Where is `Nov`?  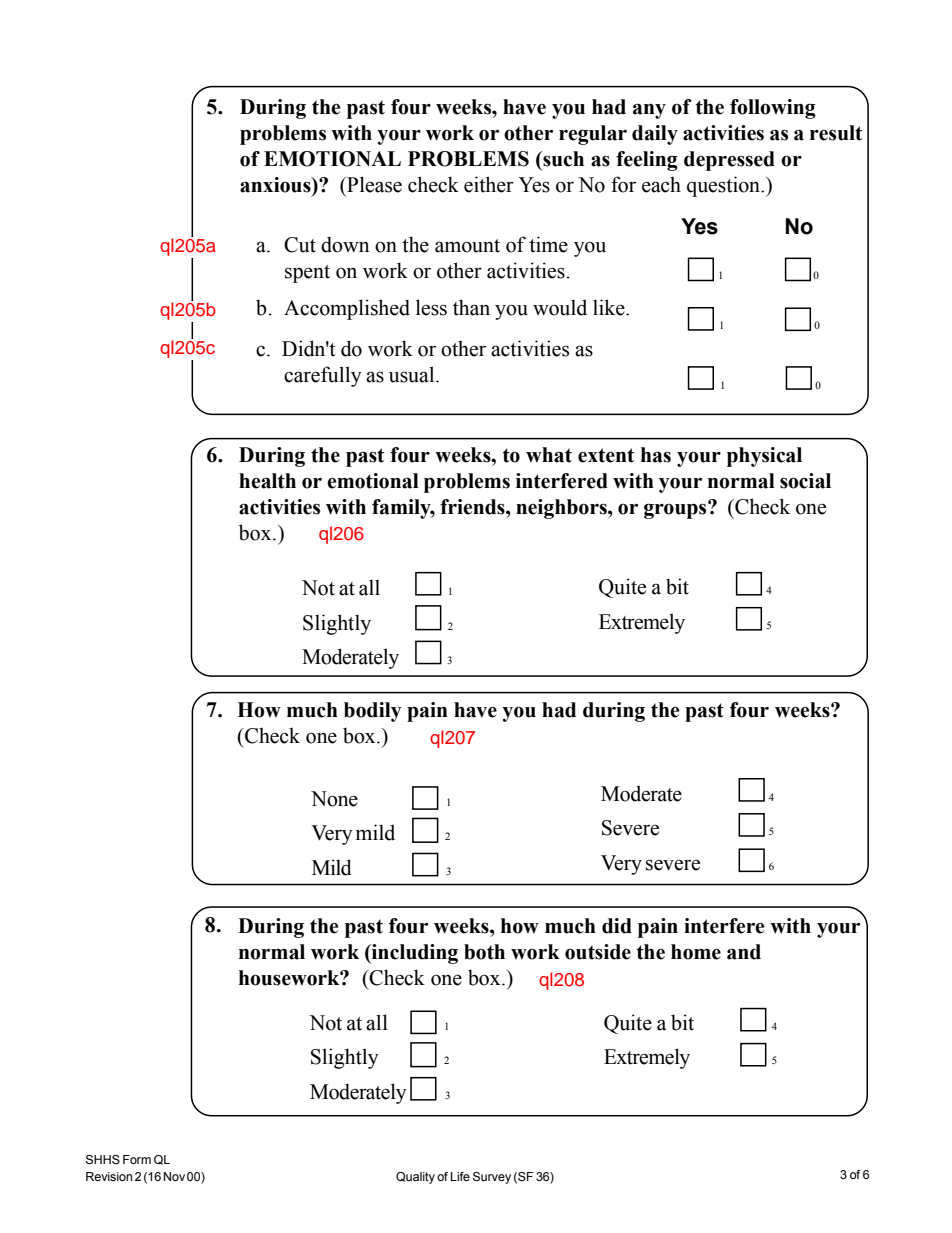
Nov is located at coordinates (174, 1176).
